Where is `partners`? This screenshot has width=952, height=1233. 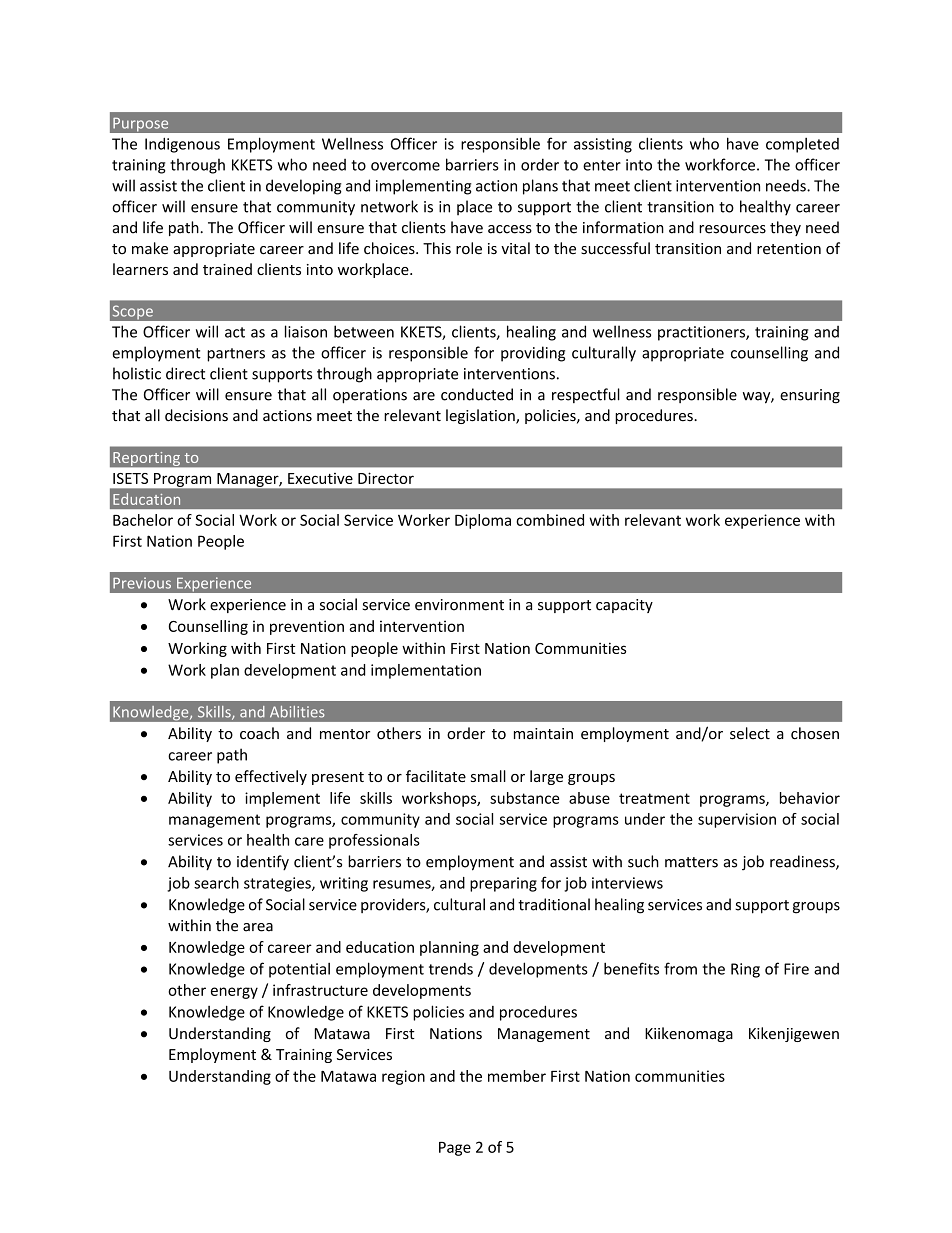 partners is located at coordinates (236, 355).
